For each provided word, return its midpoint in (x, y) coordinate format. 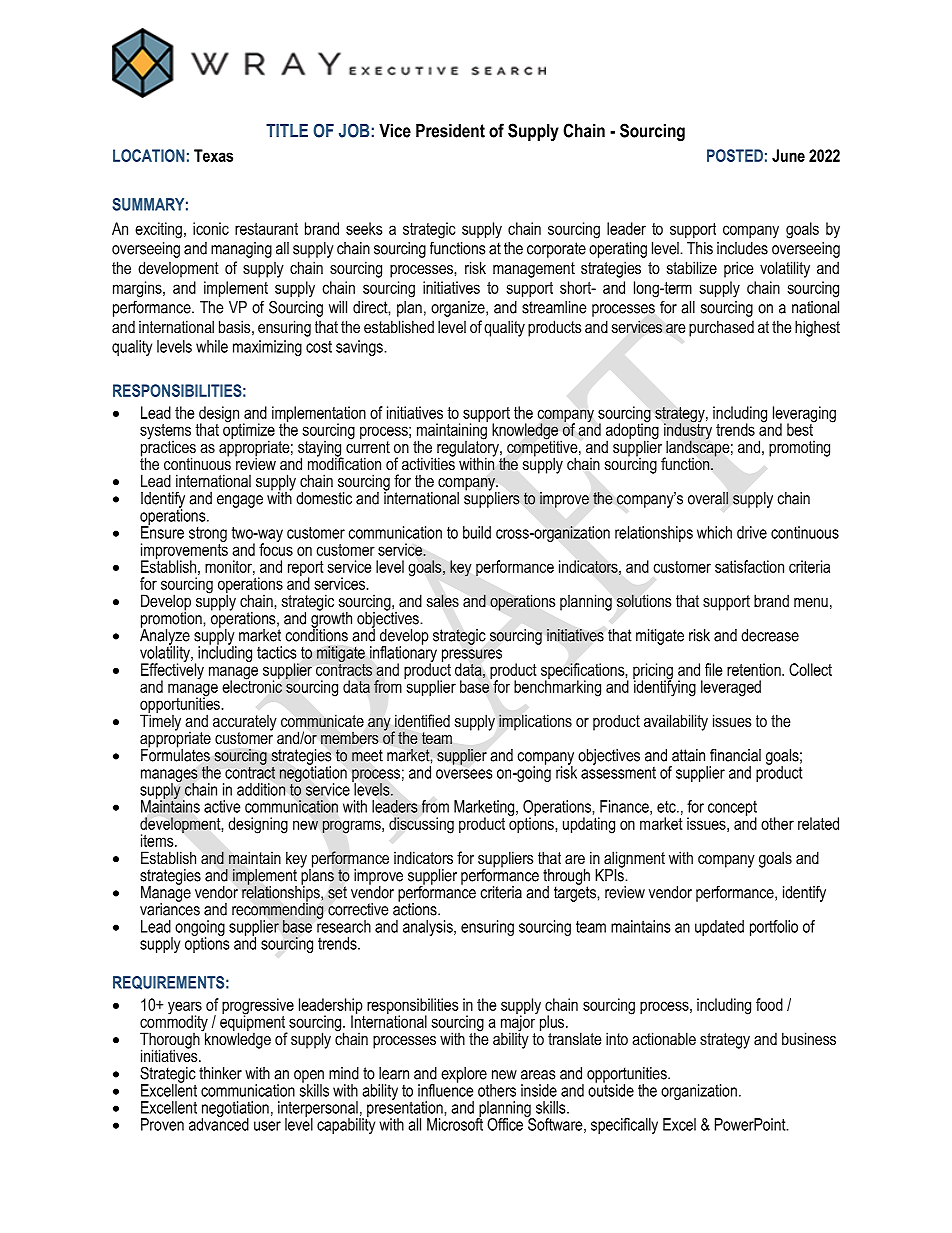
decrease (770, 635)
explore (464, 1076)
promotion (172, 619)
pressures (472, 656)
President (450, 131)
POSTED (735, 155)
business (809, 1038)
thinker (220, 1073)
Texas (213, 155)
